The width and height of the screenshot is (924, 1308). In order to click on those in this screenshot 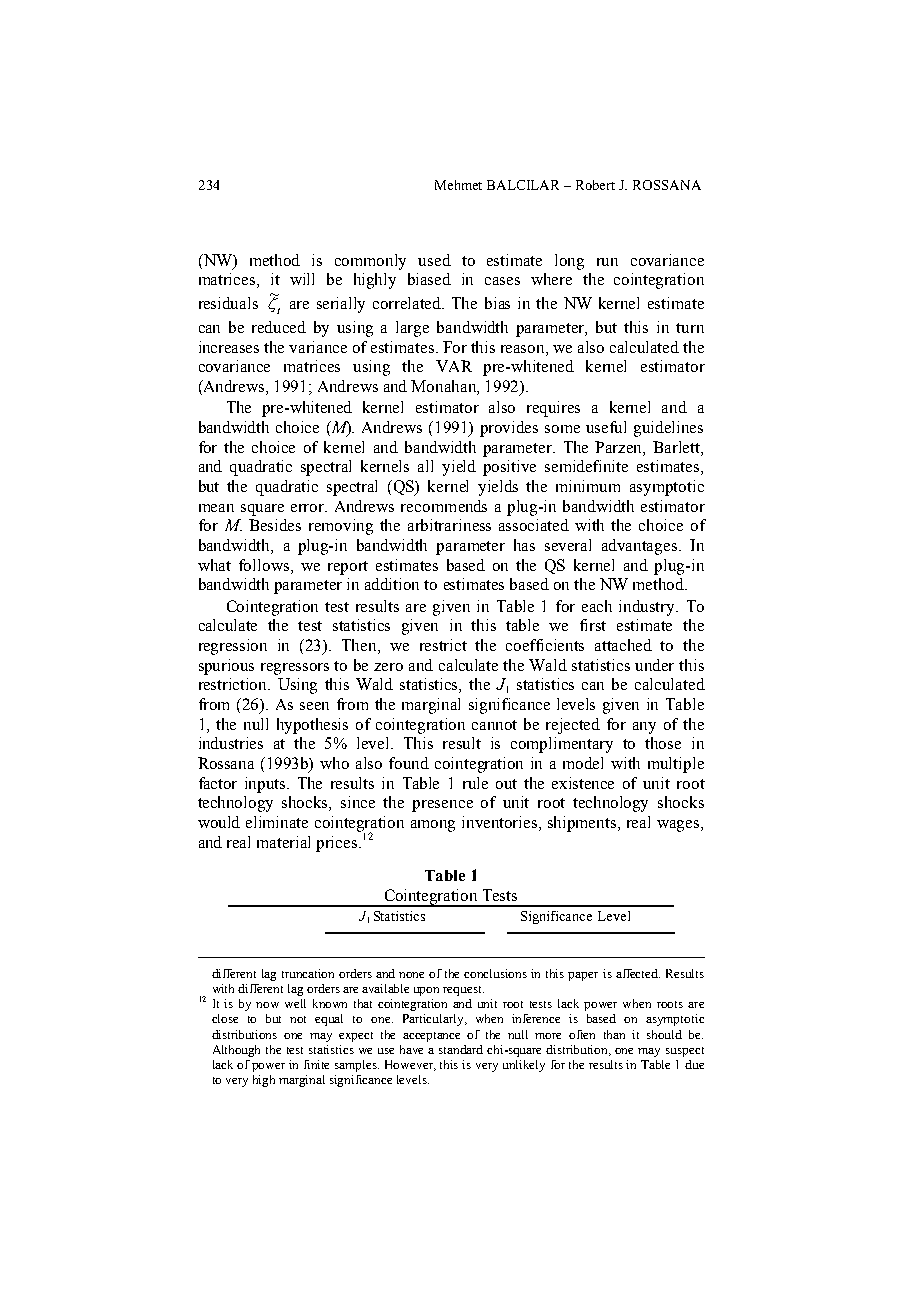, I will do `click(663, 743)`.
